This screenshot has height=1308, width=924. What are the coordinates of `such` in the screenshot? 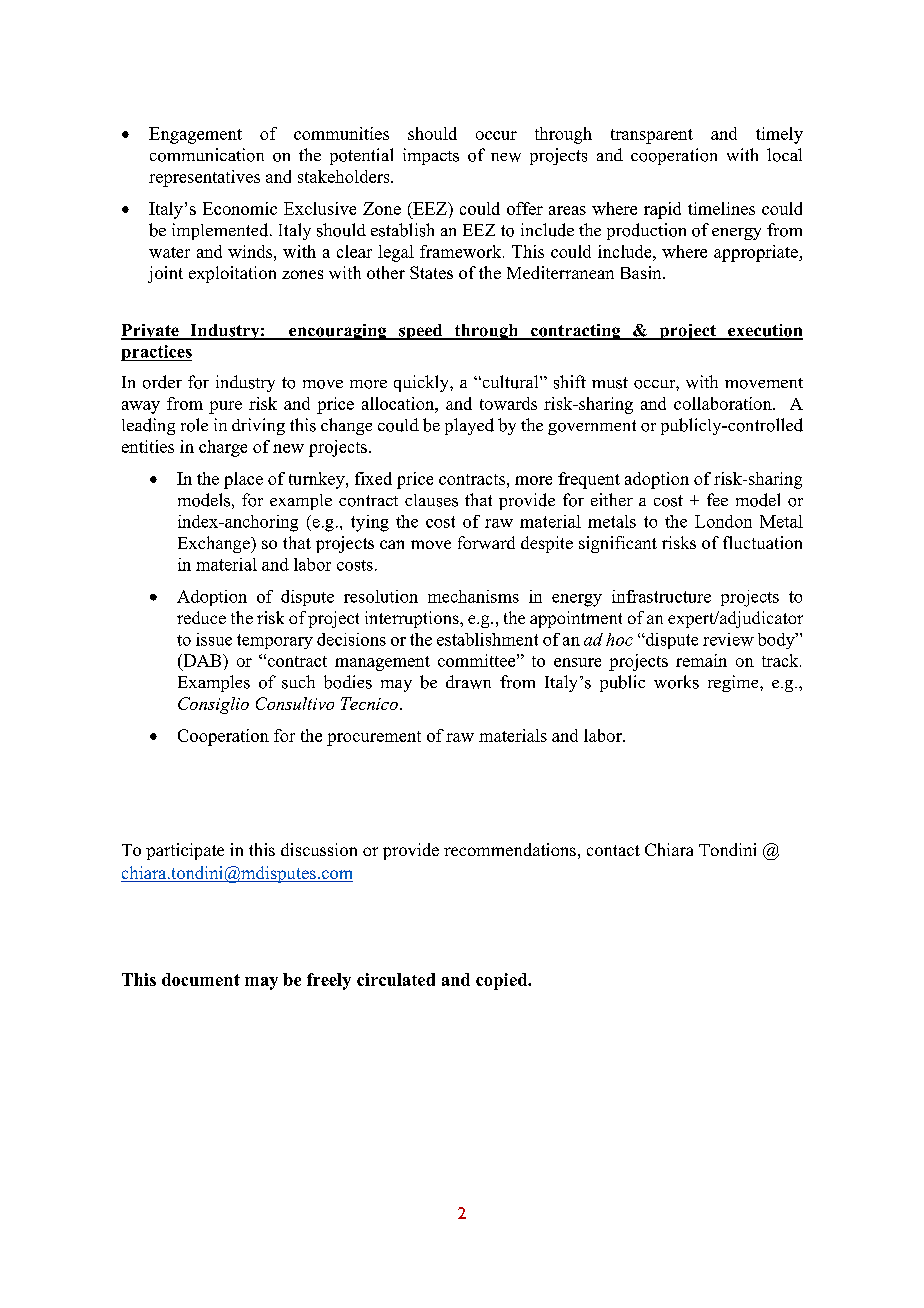 It's located at (298, 682).
